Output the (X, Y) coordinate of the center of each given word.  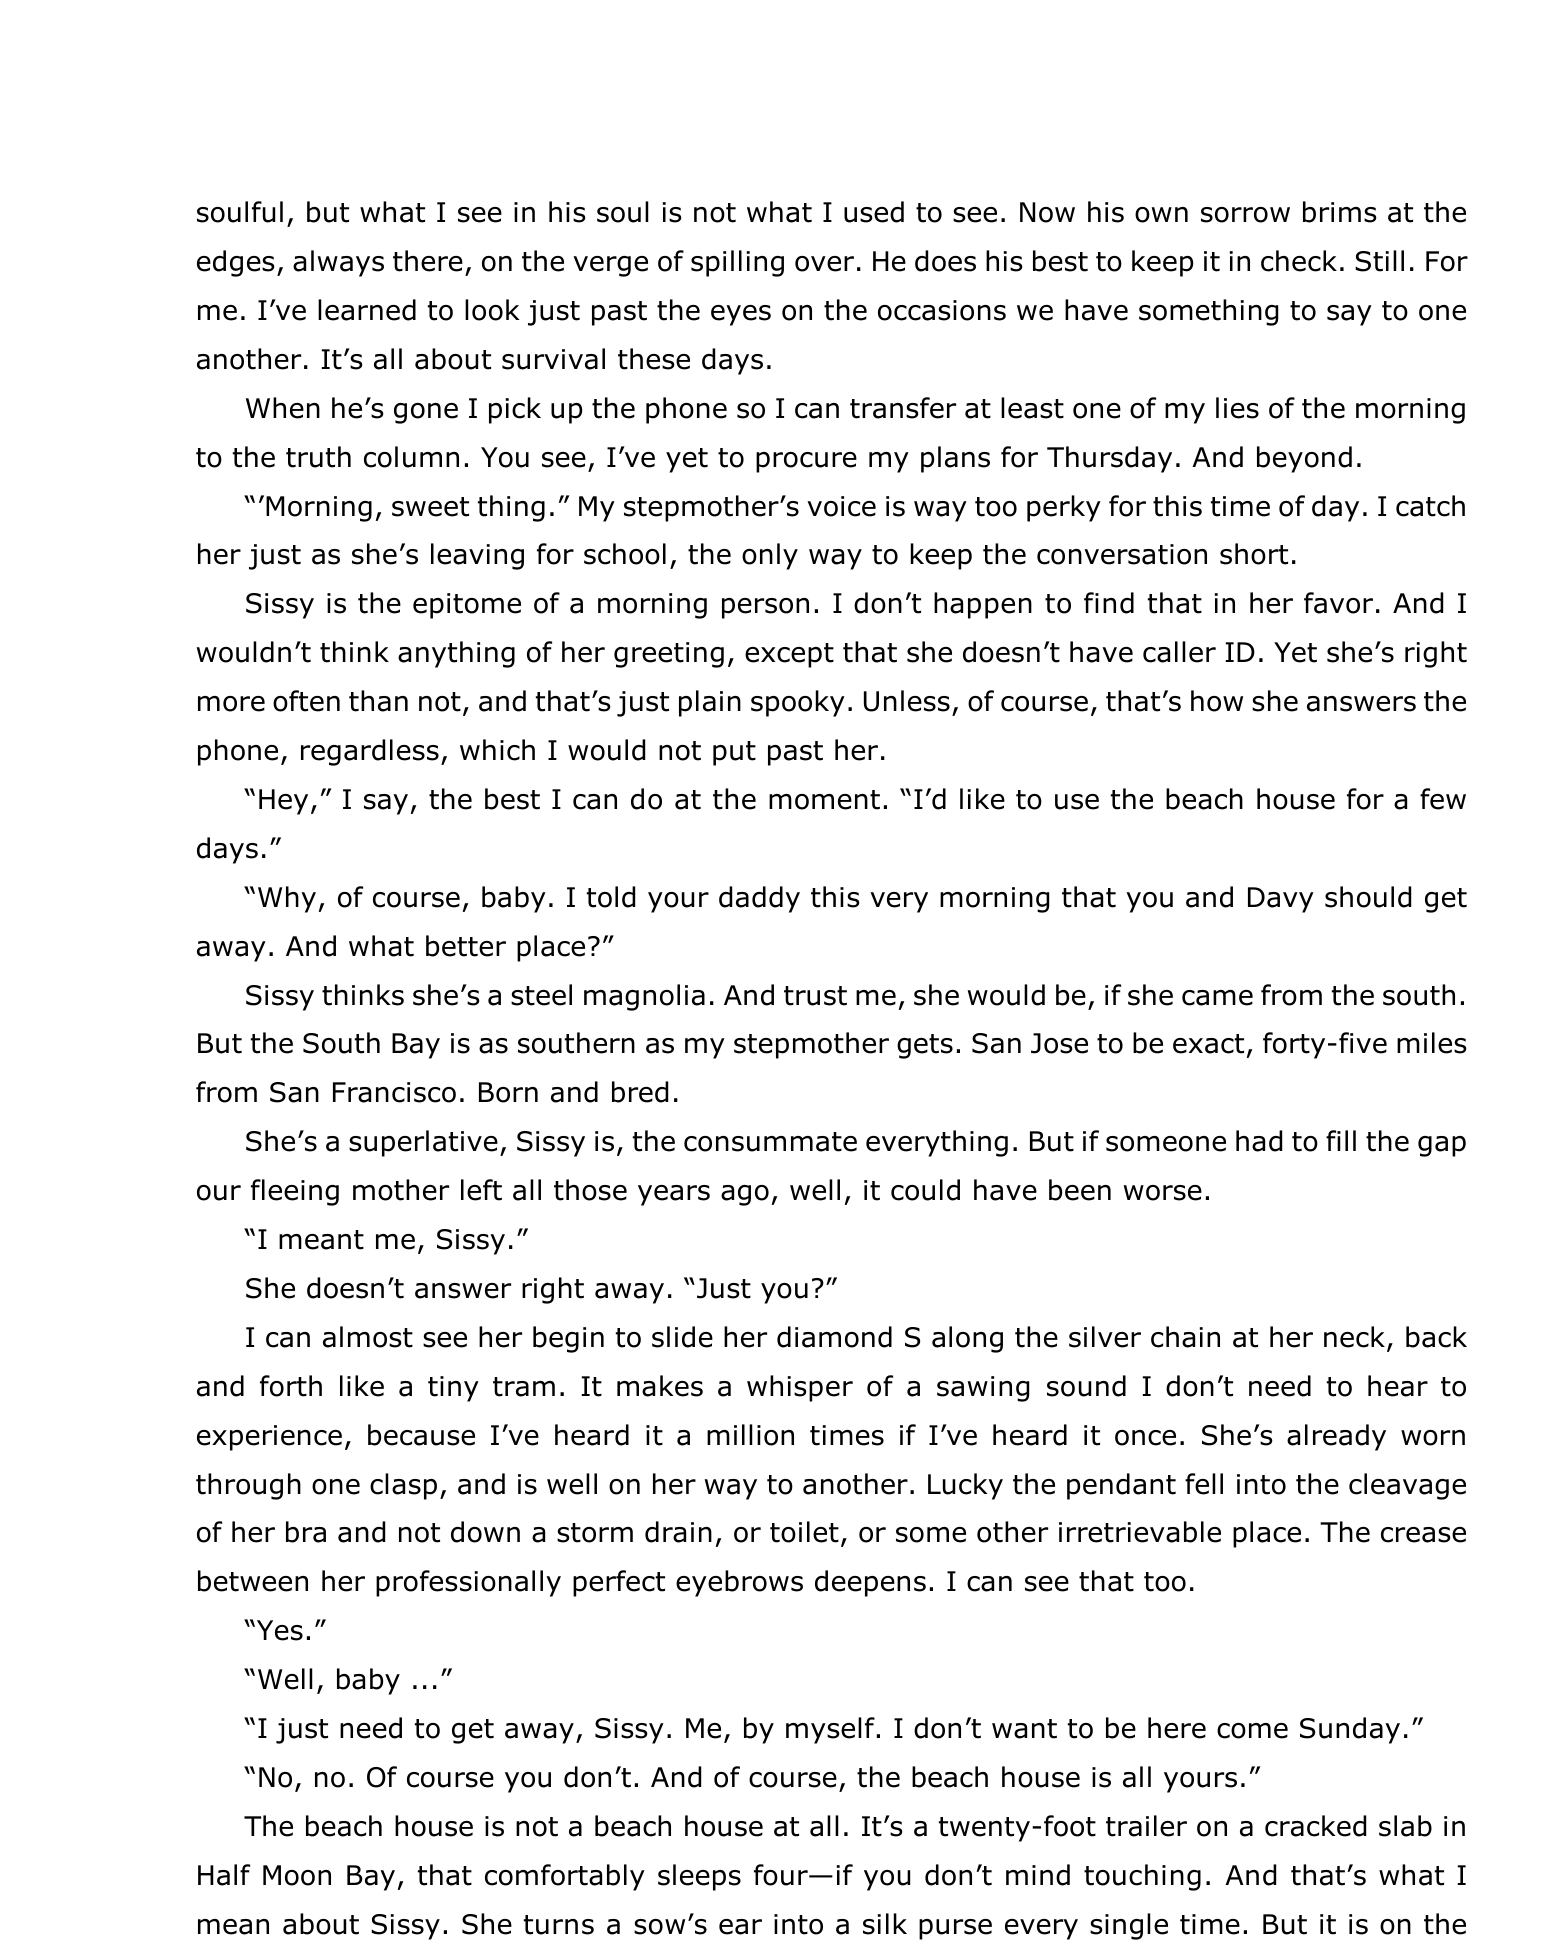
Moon (297, 1875)
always (338, 263)
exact (1208, 1044)
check (1299, 261)
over (824, 264)
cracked (1315, 1826)
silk (885, 1924)
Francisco (394, 1092)
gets (925, 1046)
